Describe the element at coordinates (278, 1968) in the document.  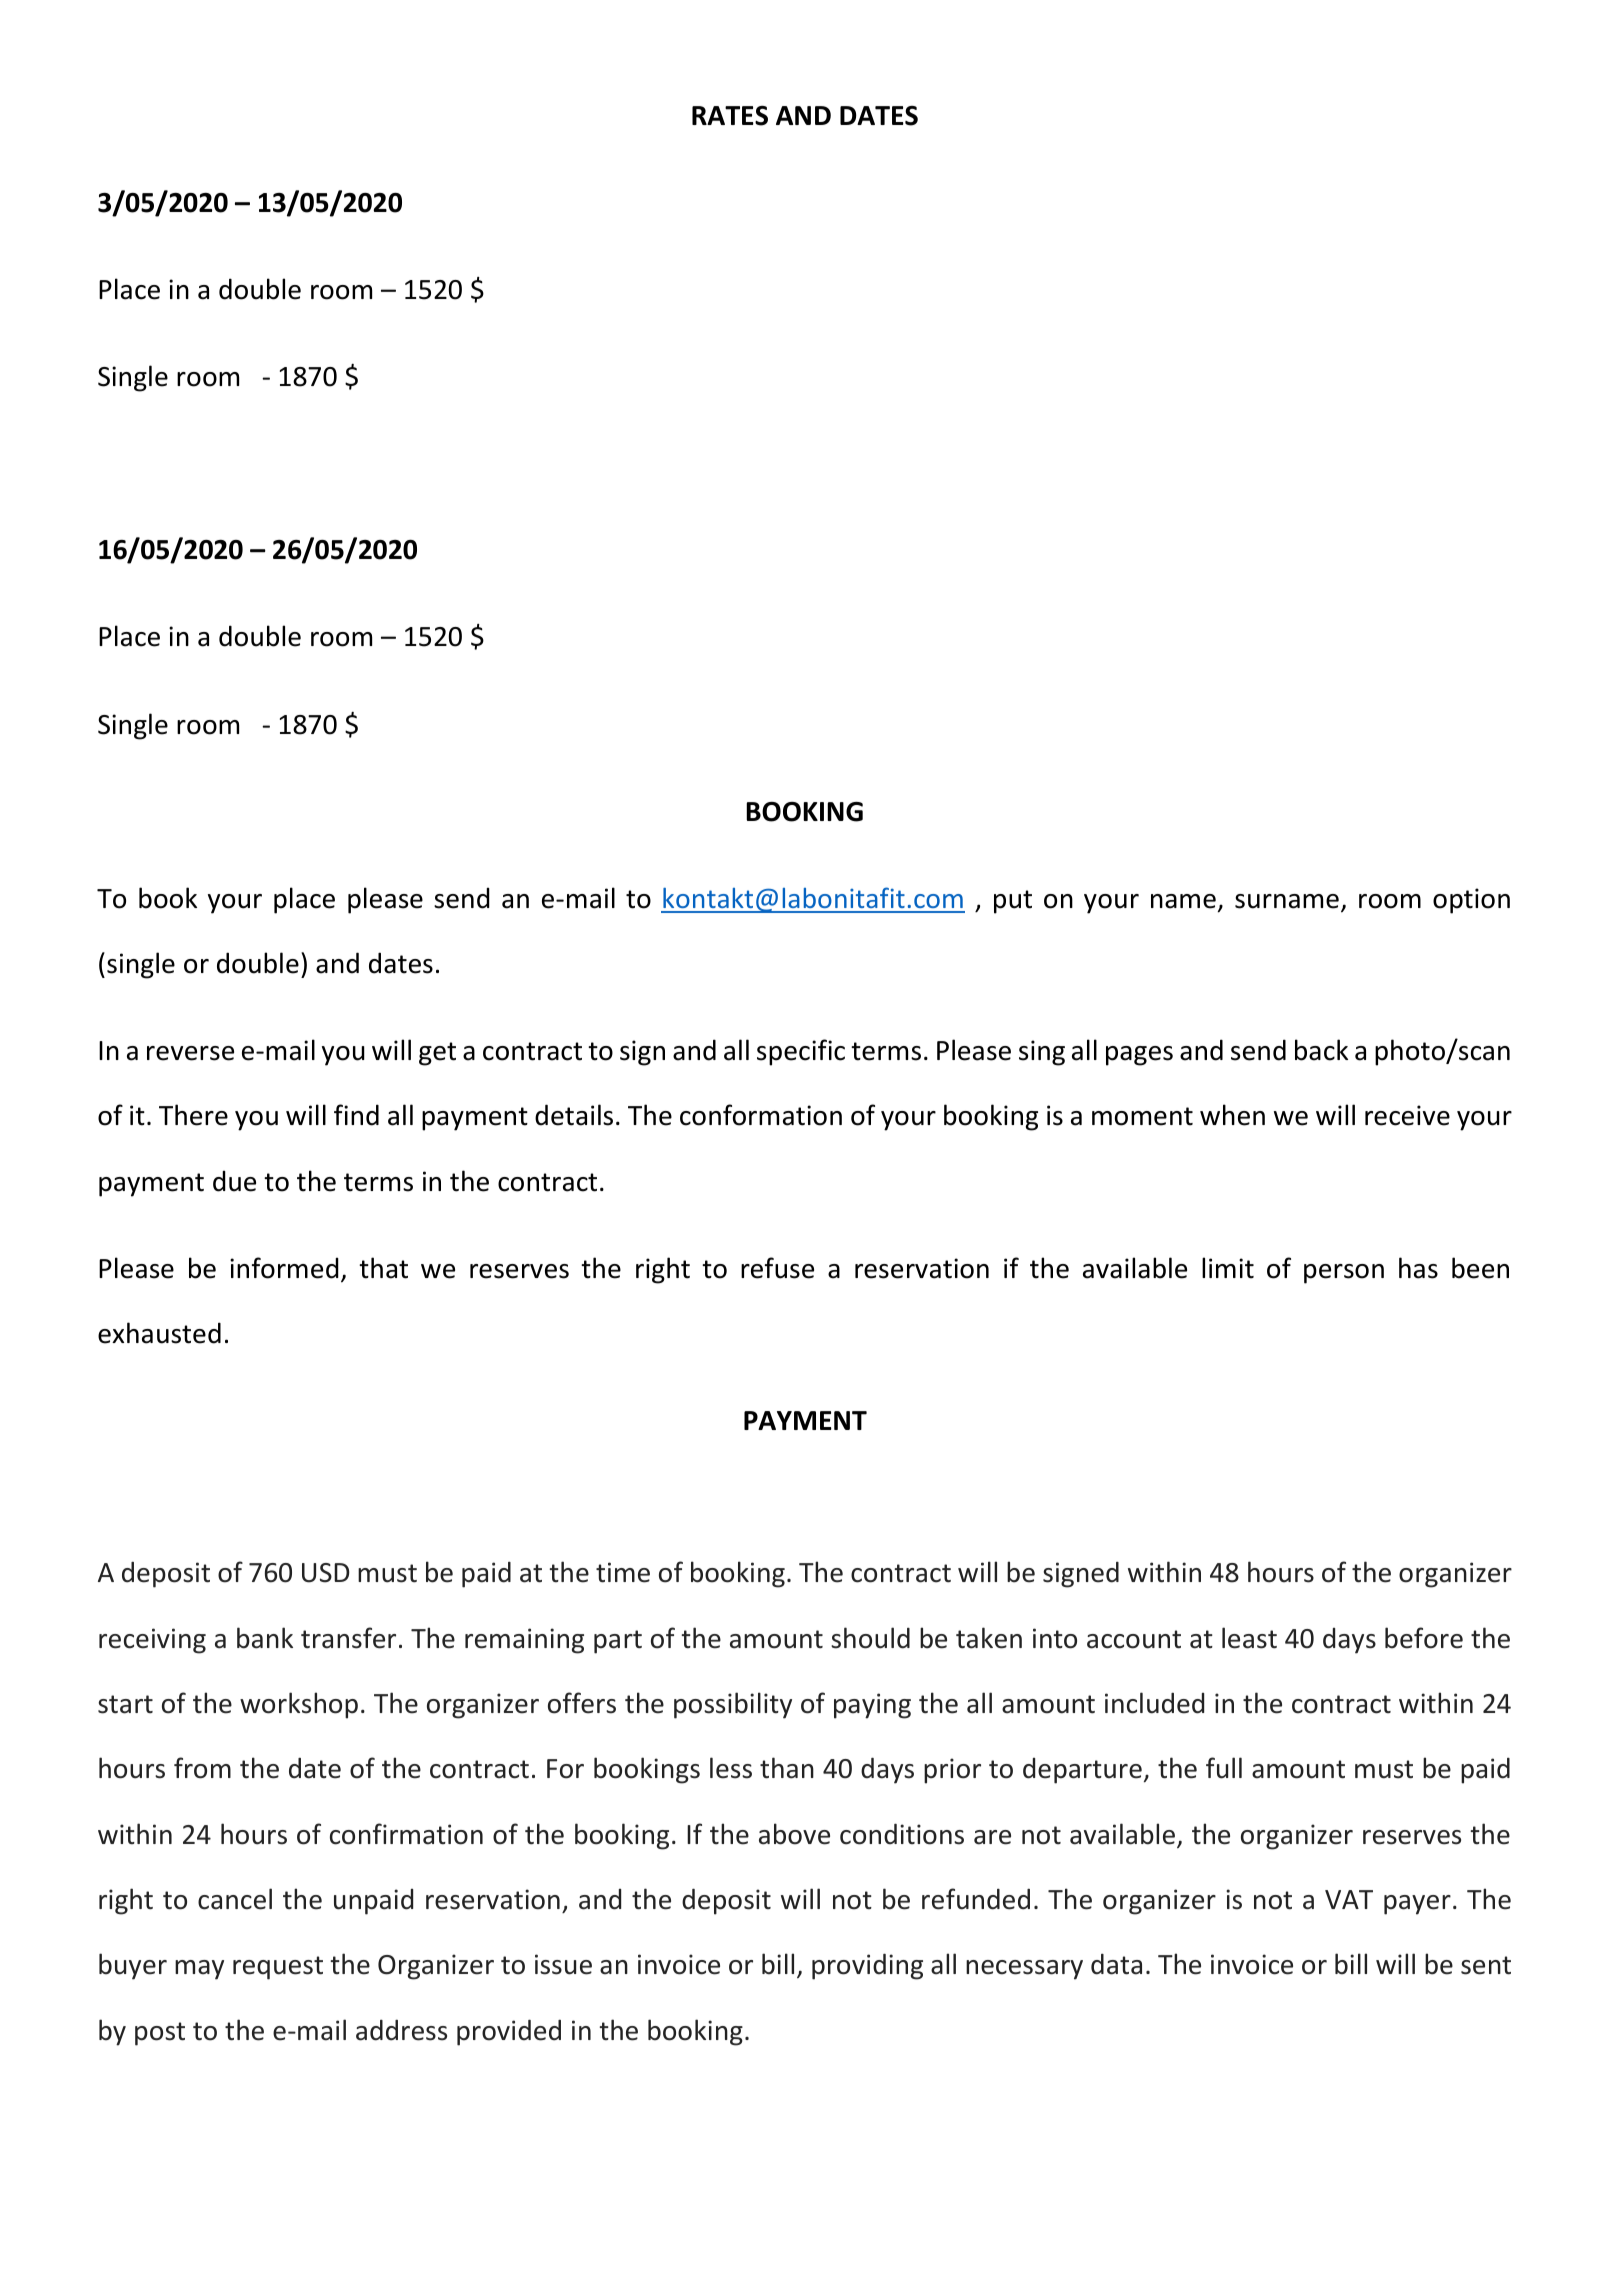
I see `request` at that location.
